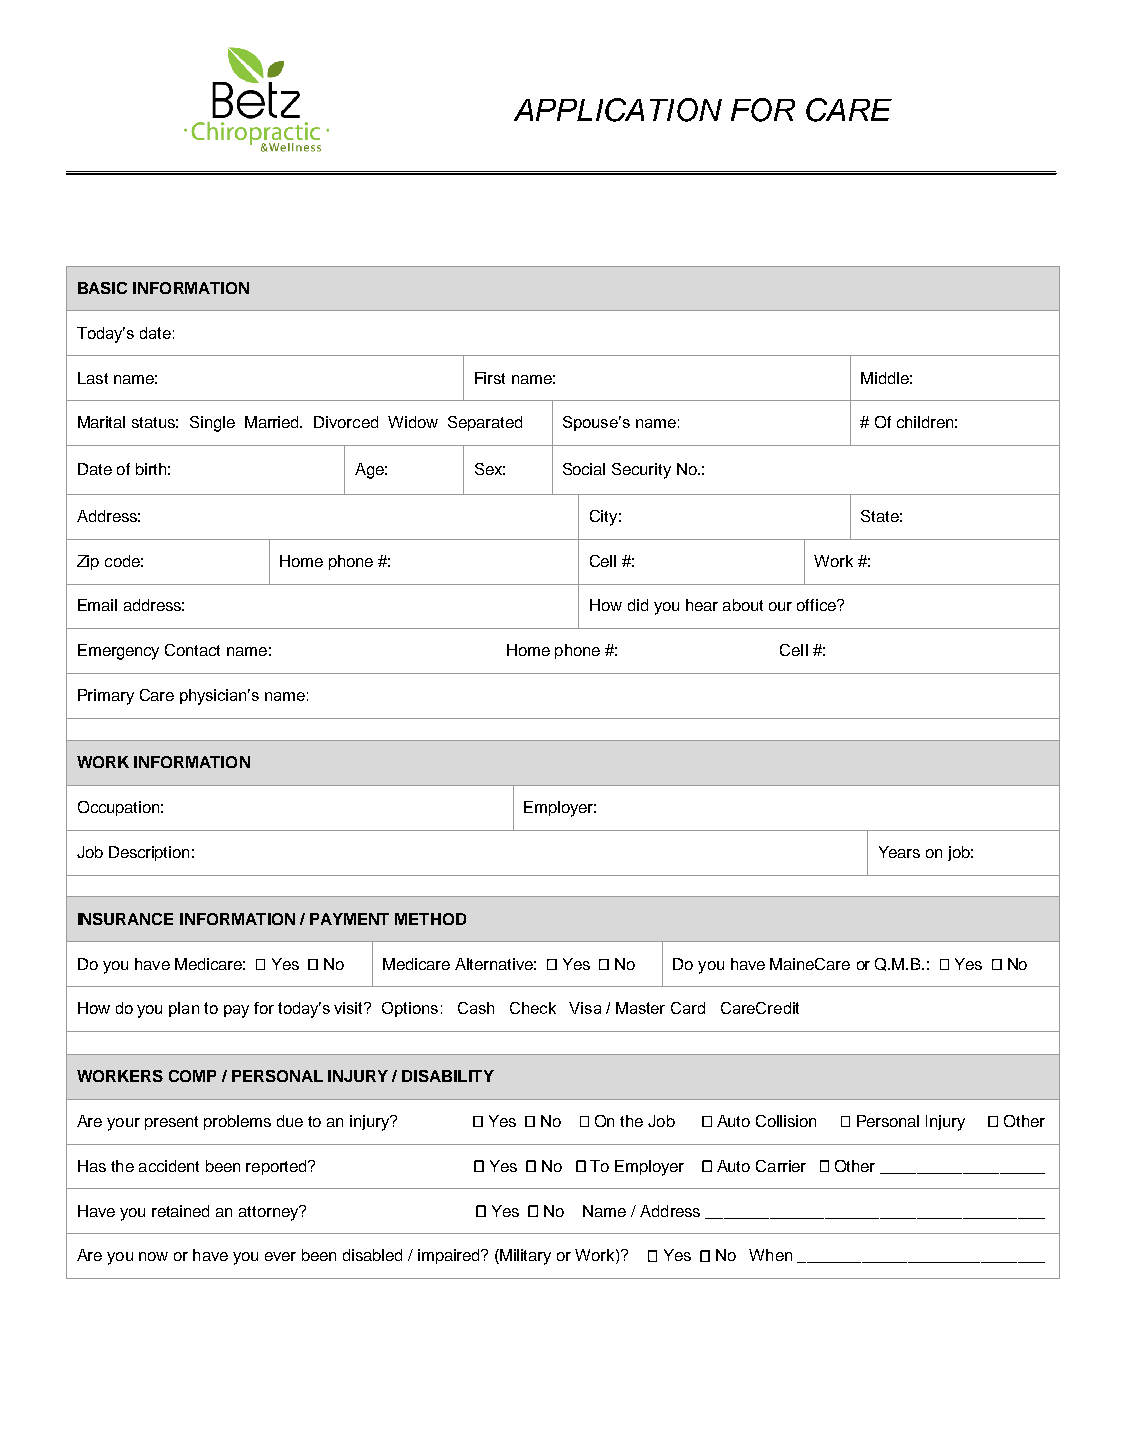 This page has width=1123, height=1453. What do you see at coordinates (817, 605) in the page?
I see `office` at bounding box center [817, 605].
